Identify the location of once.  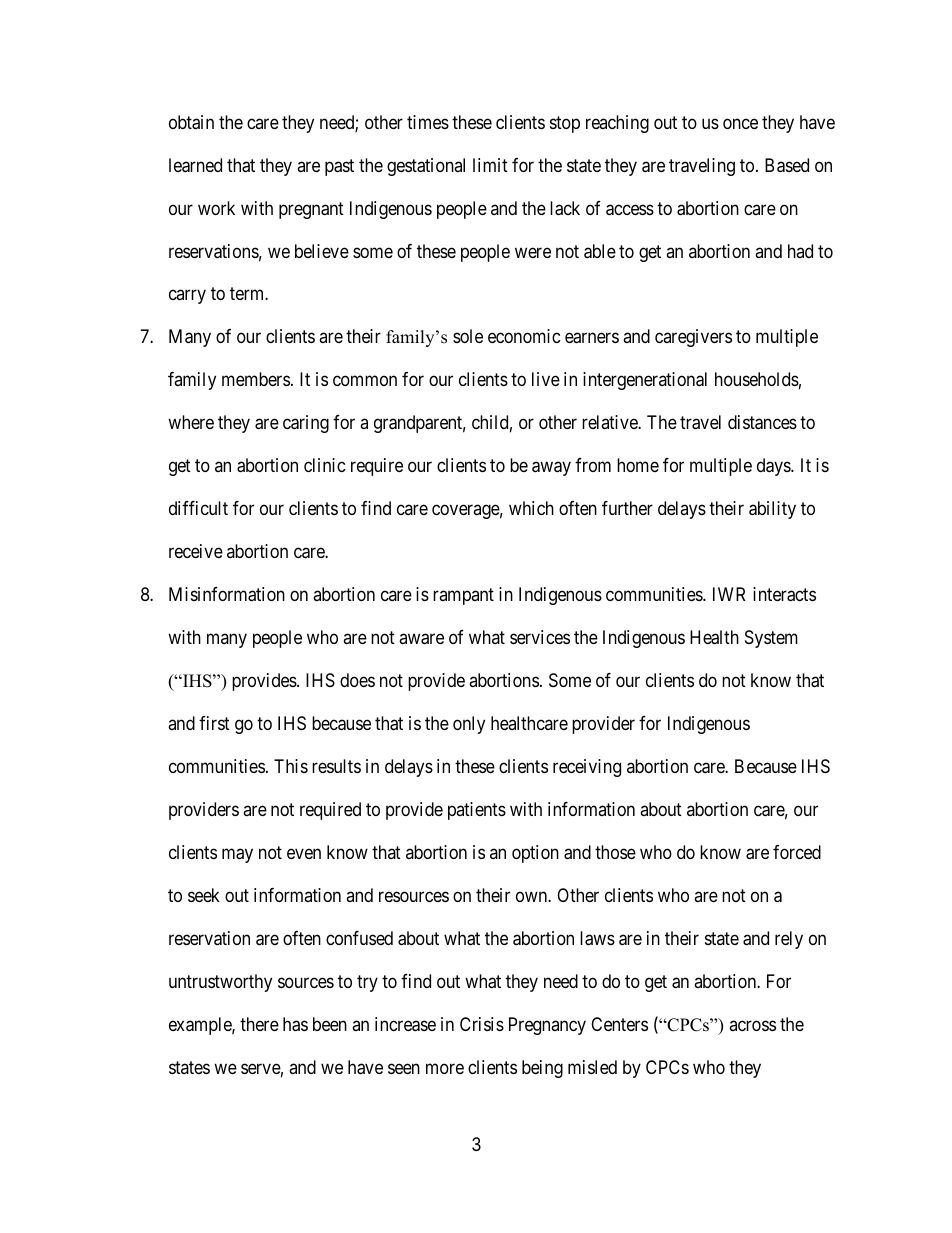
(740, 123).
